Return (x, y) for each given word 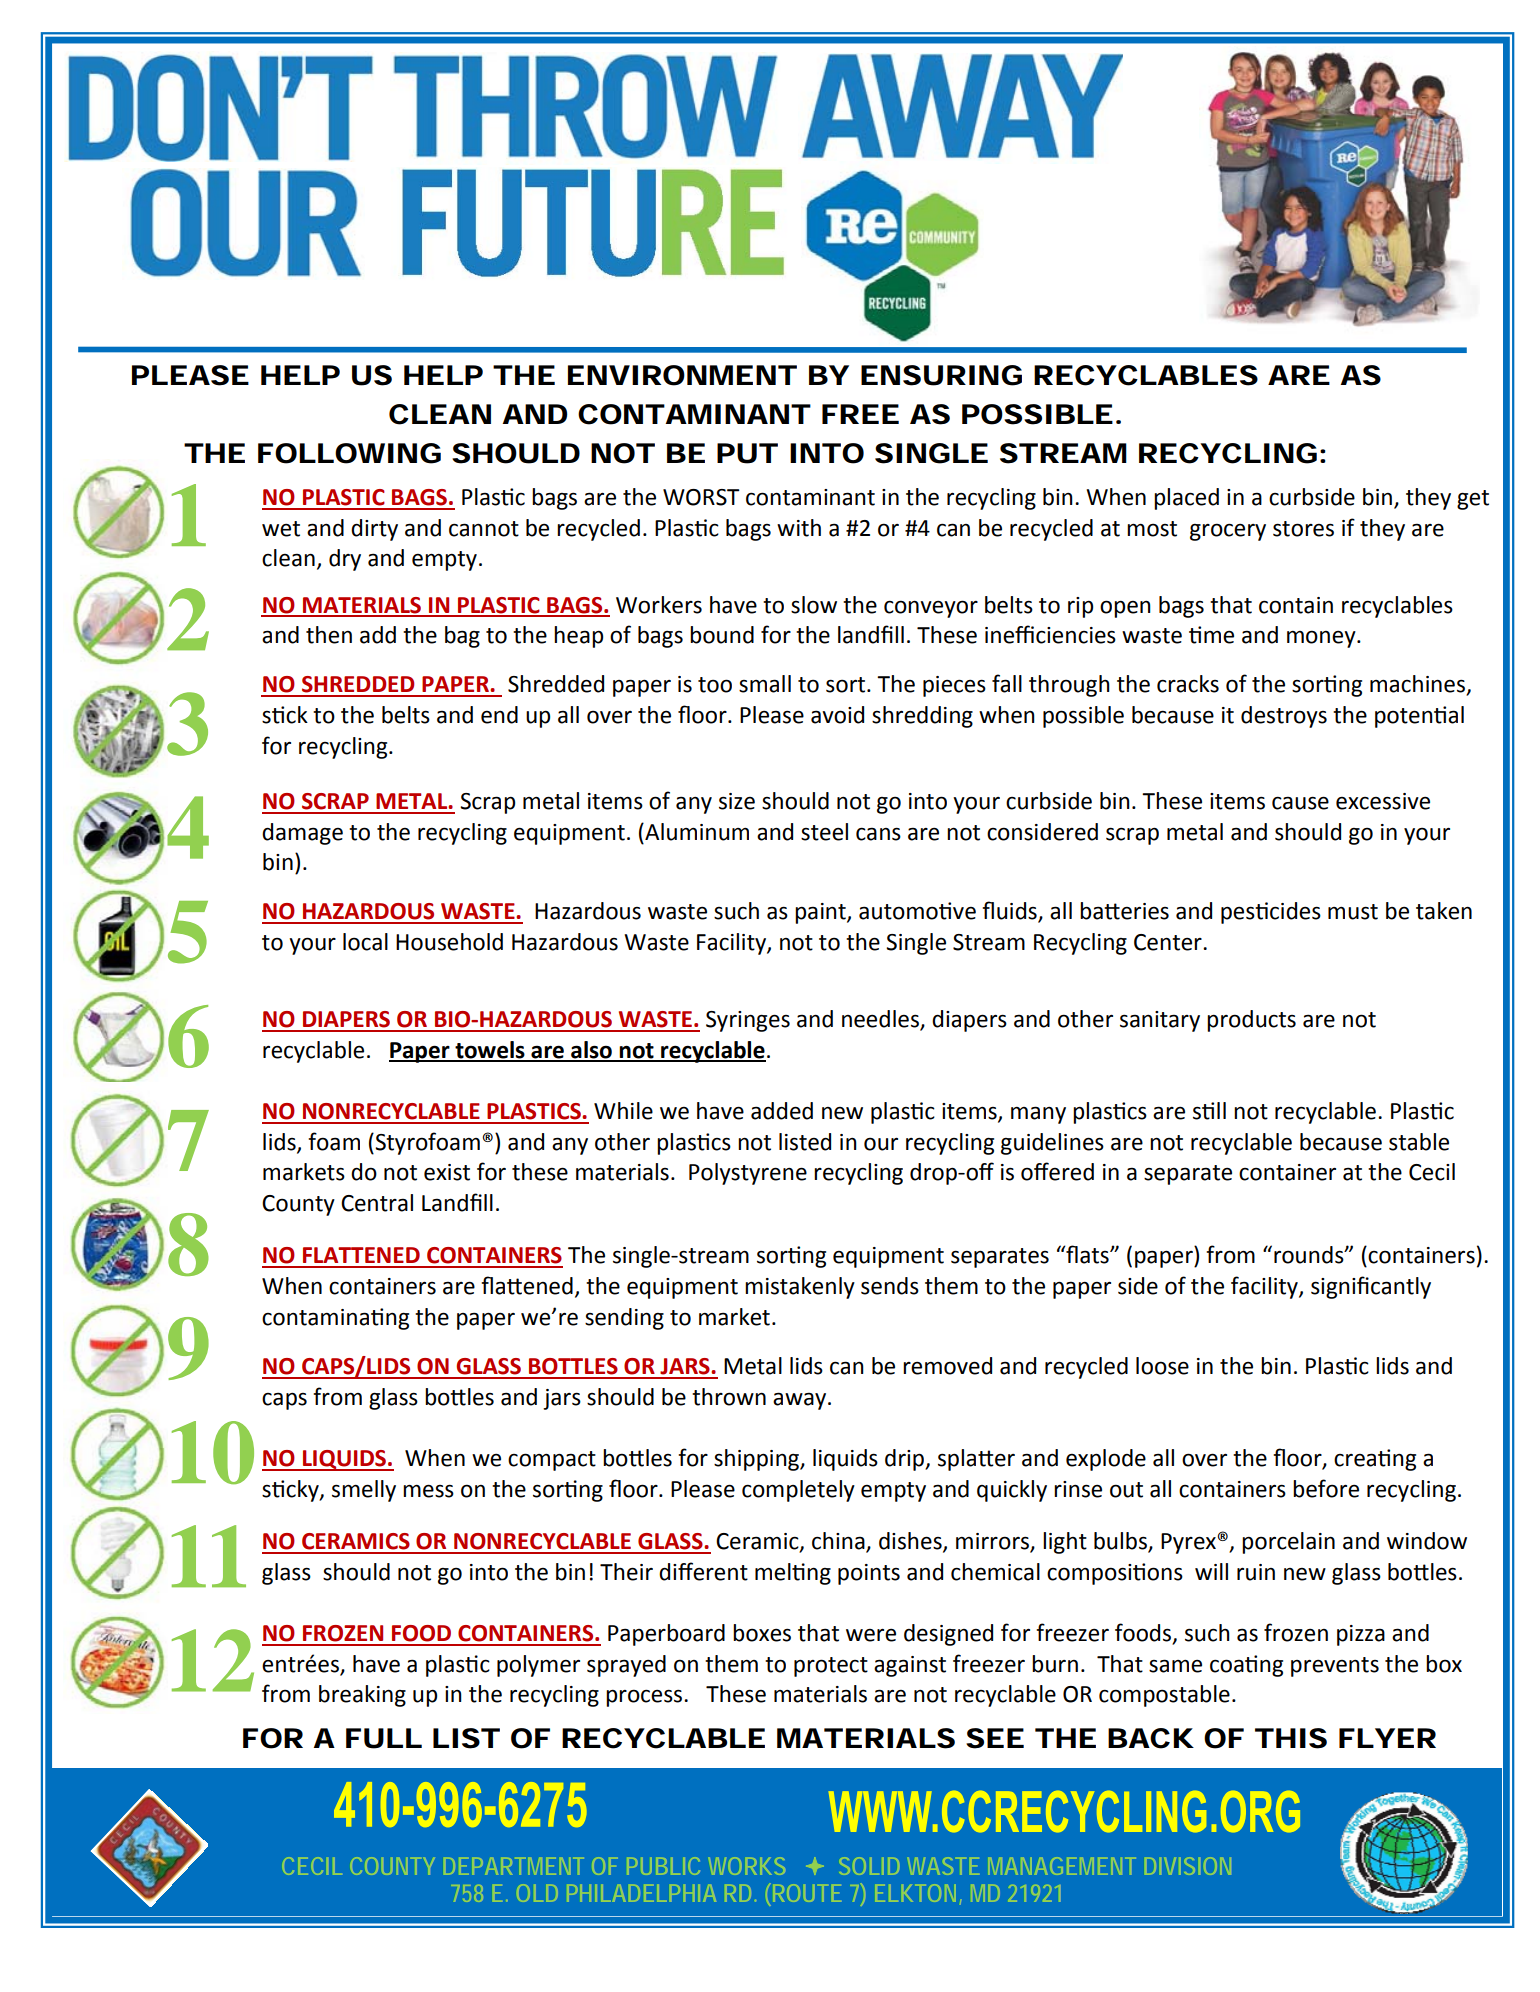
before (1326, 1488)
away (801, 1401)
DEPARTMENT (512, 1866)
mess (428, 1491)
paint (821, 913)
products (1251, 1021)
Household (449, 942)
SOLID (870, 1866)
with (799, 528)
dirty (374, 530)
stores (1303, 529)
